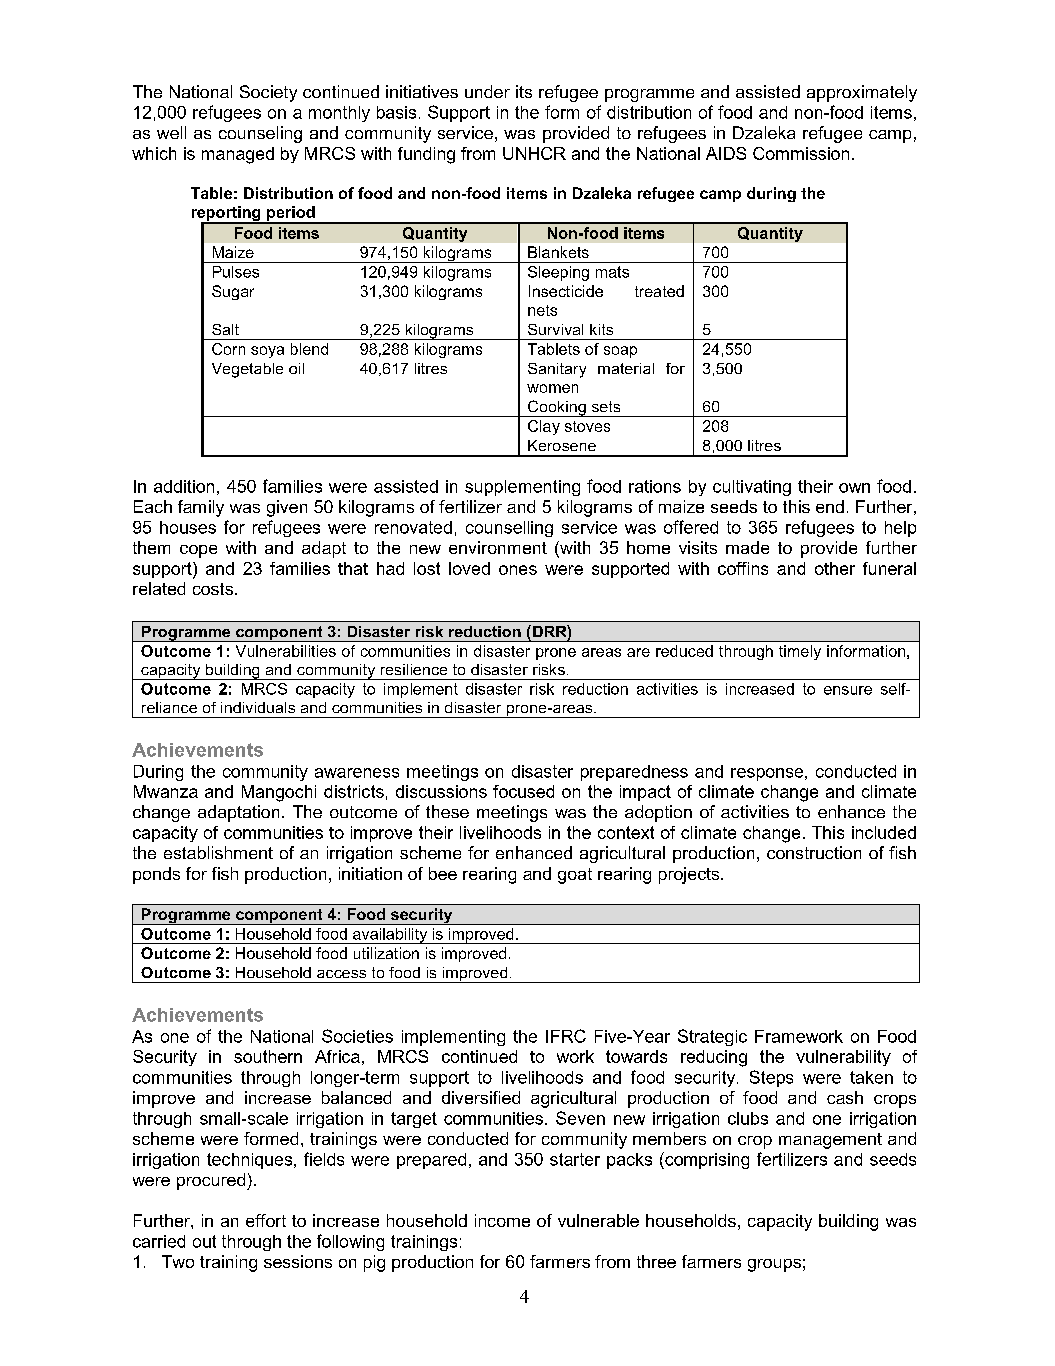 This screenshot has height=1366, width=1055. Describe the element at coordinates (854, 488) in the screenshot. I see `own` at that location.
